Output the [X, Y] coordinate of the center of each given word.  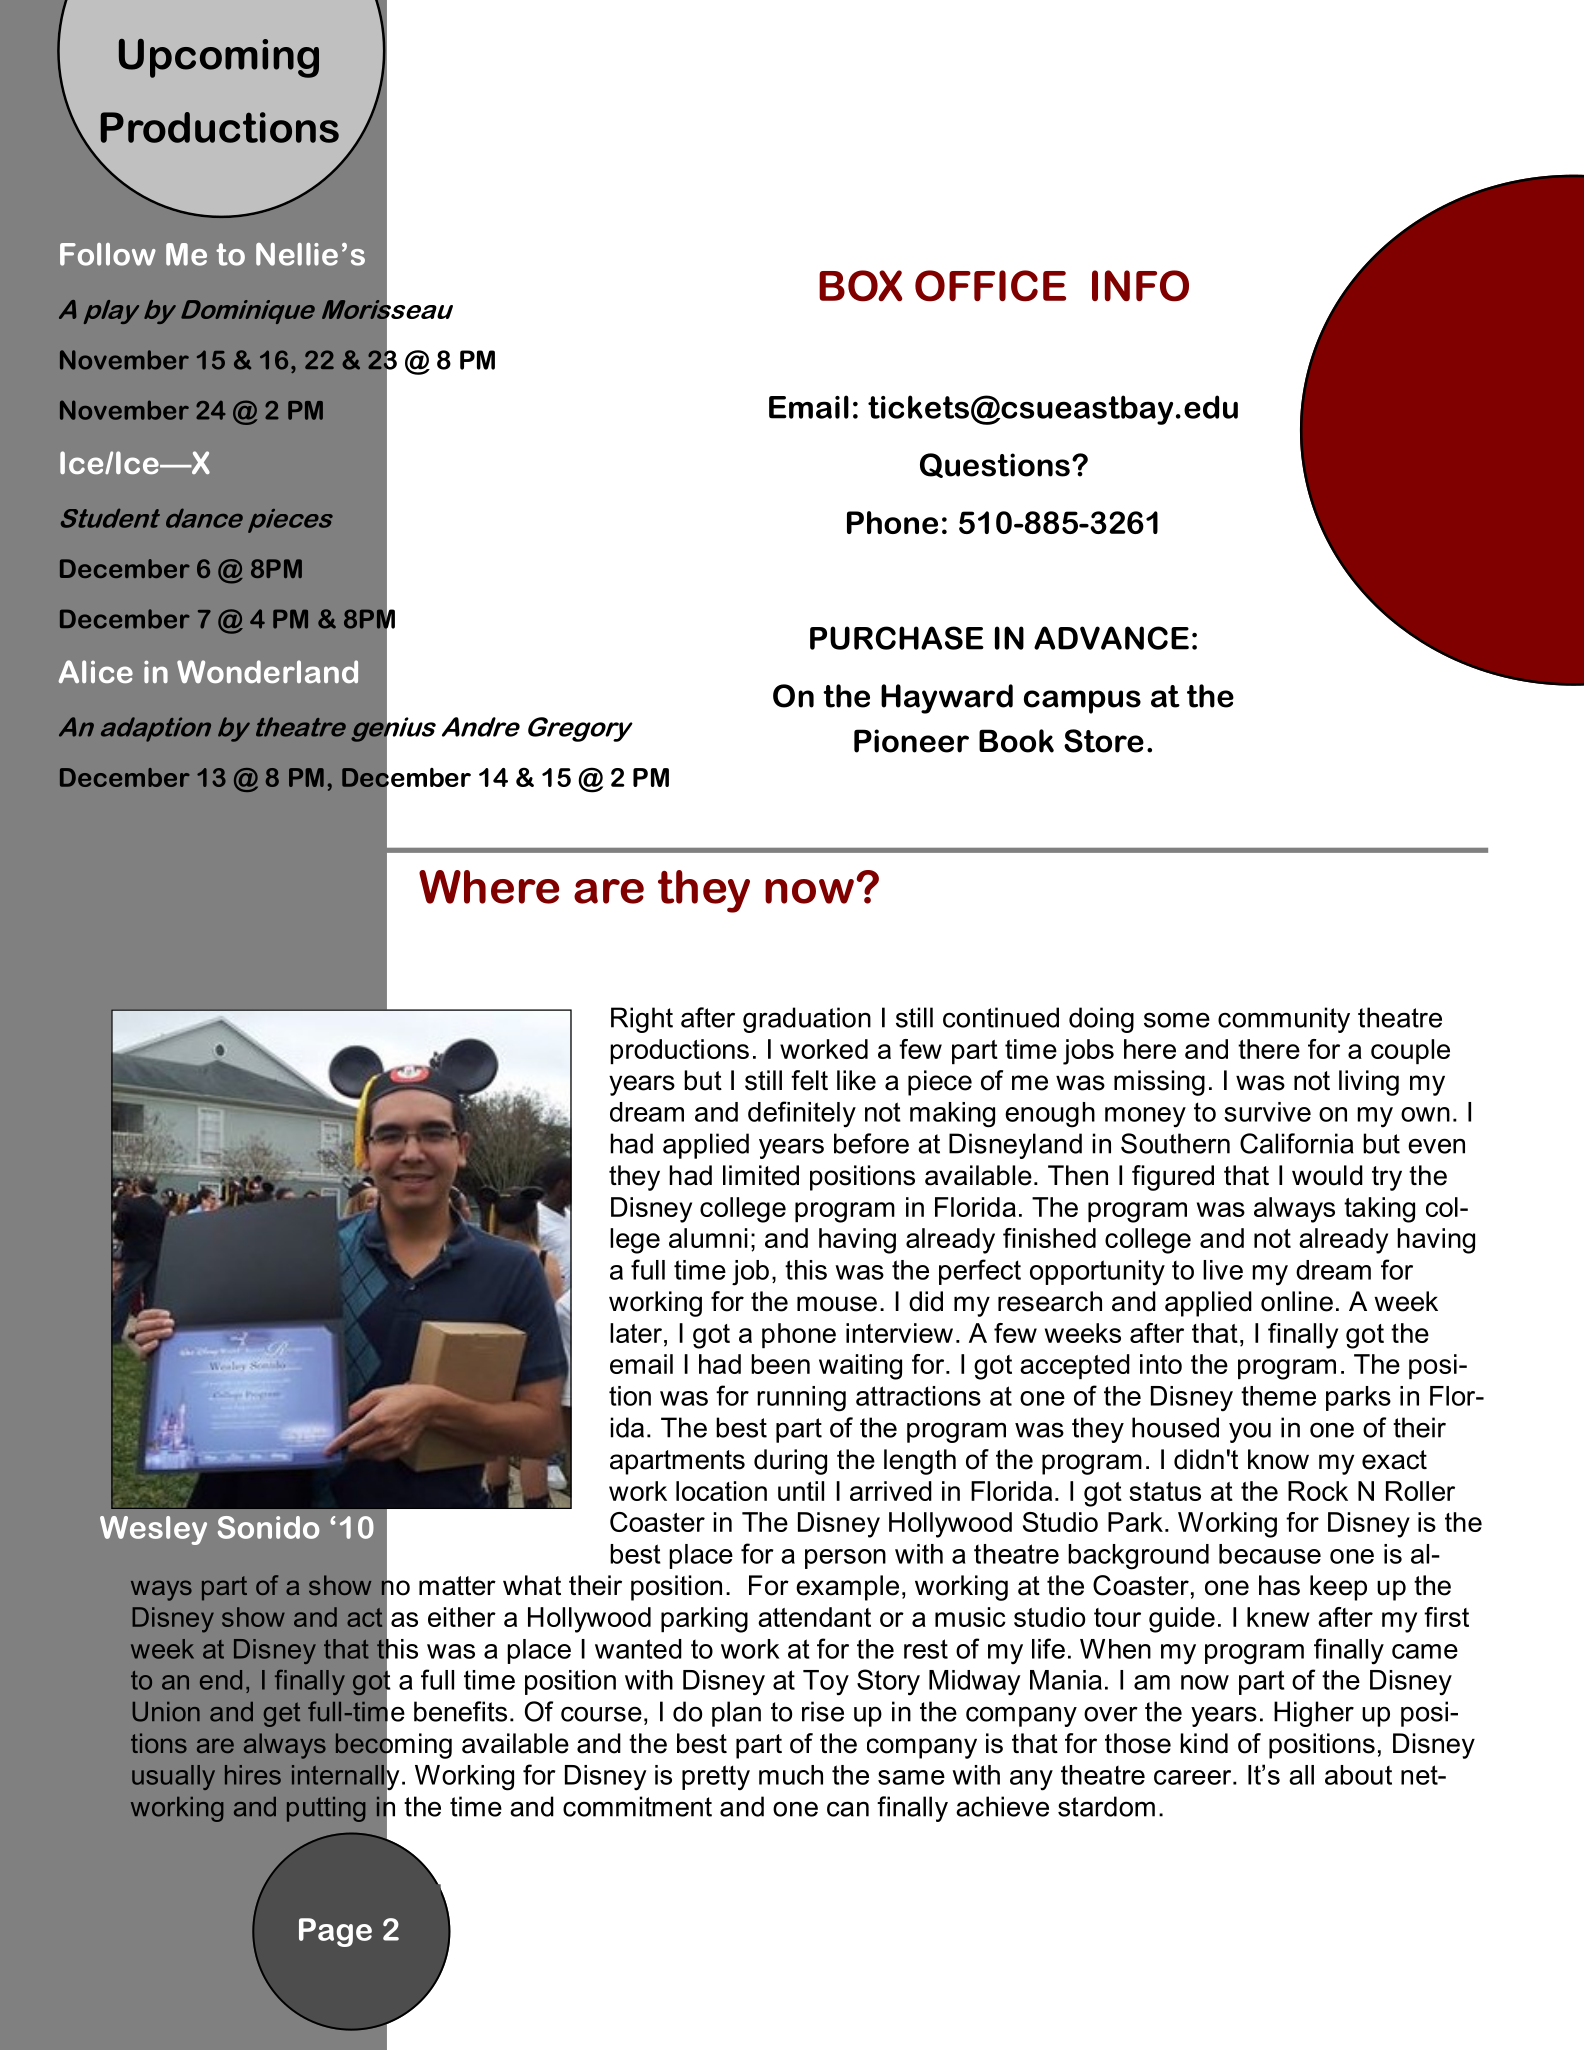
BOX [861, 286]
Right [642, 1020]
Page [335, 1932]
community [1284, 1020]
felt [809, 1080]
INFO [1140, 286]
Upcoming [219, 58]
